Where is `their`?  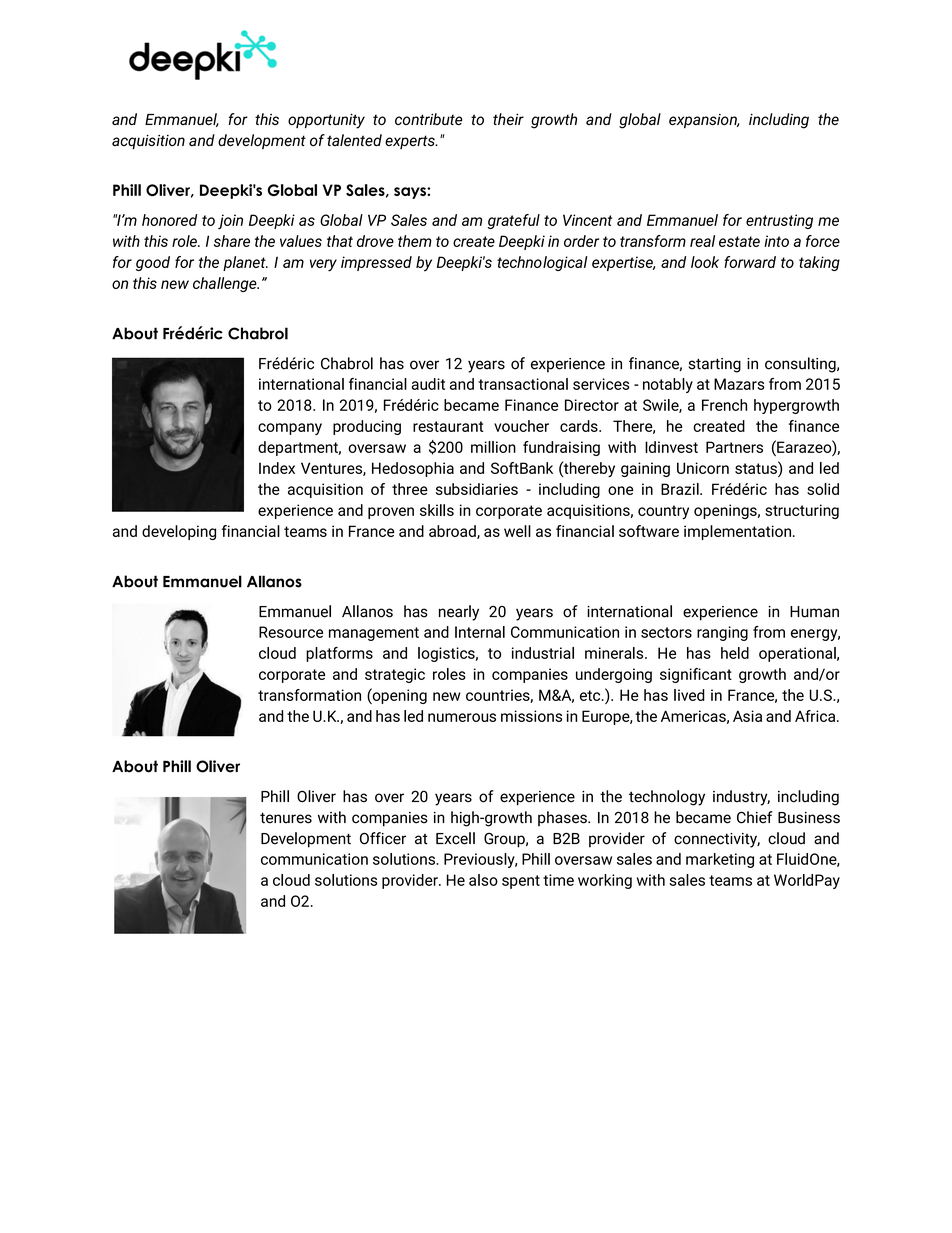
their is located at coordinates (508, 119).
